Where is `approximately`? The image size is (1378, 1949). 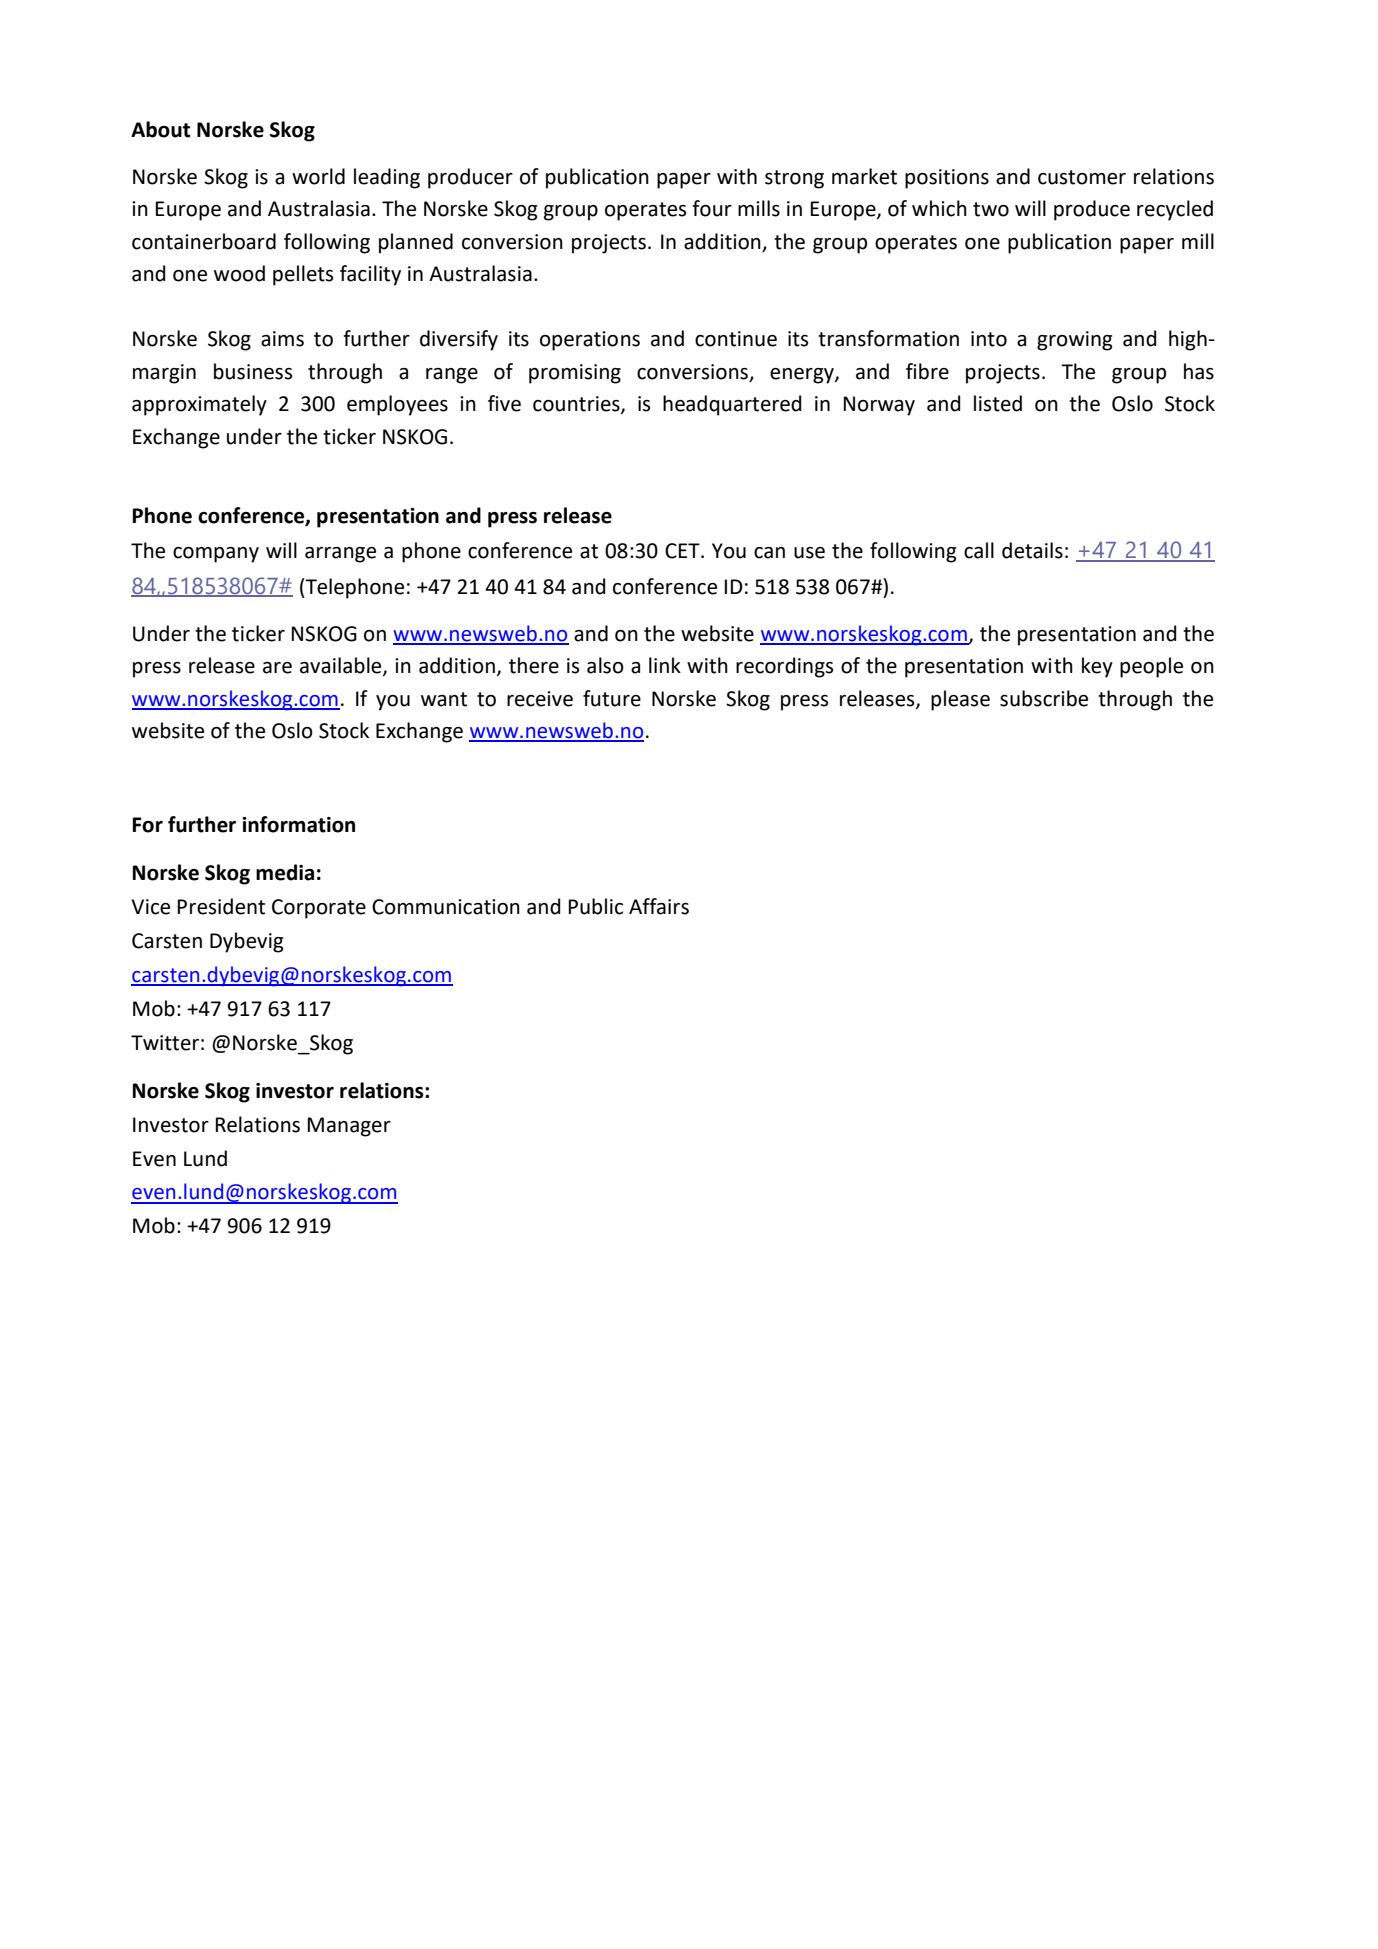 approximately is located at coordinates (199, 405).
